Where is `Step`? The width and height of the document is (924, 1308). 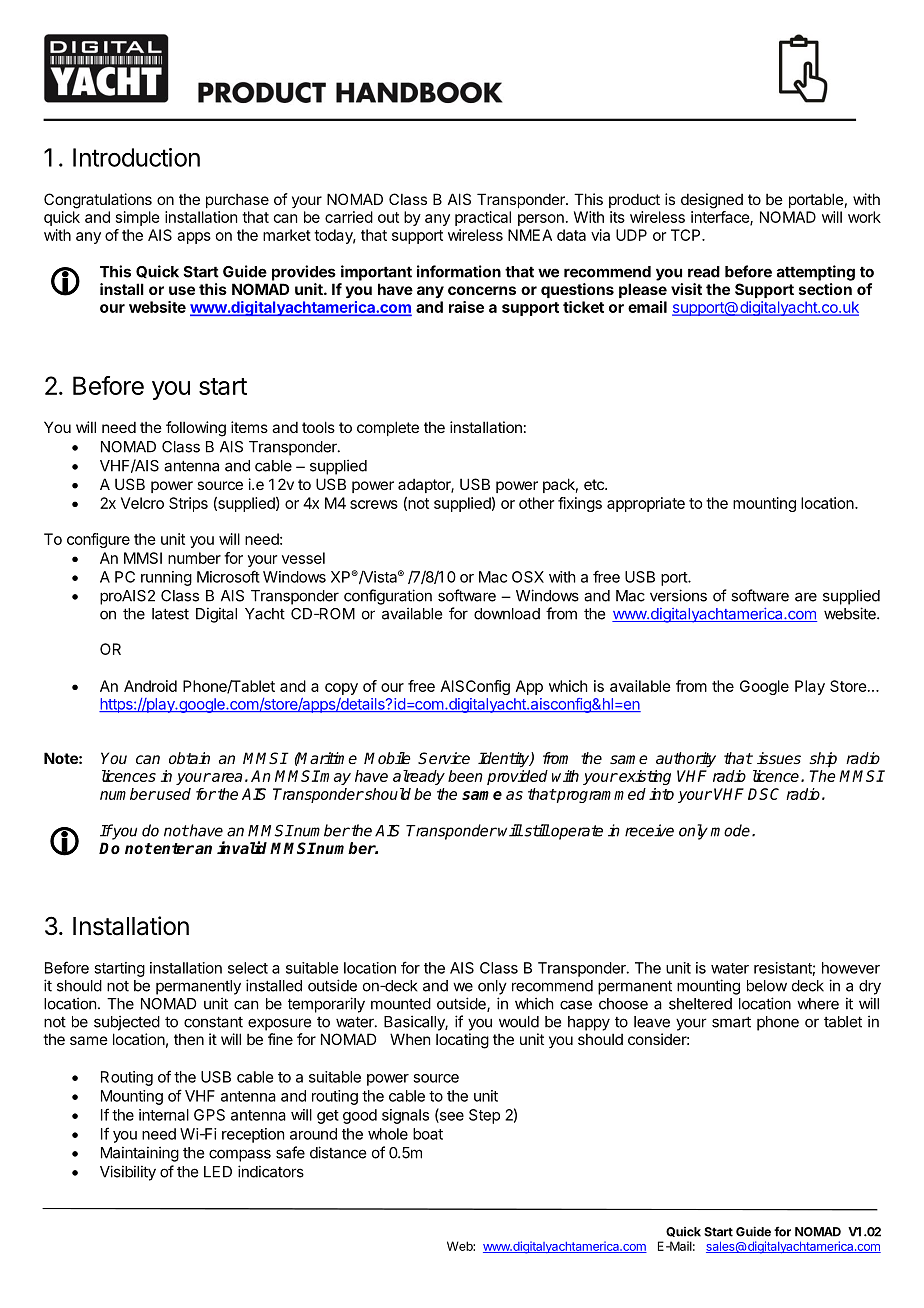
Step is located at coordinates (484, 1116).
